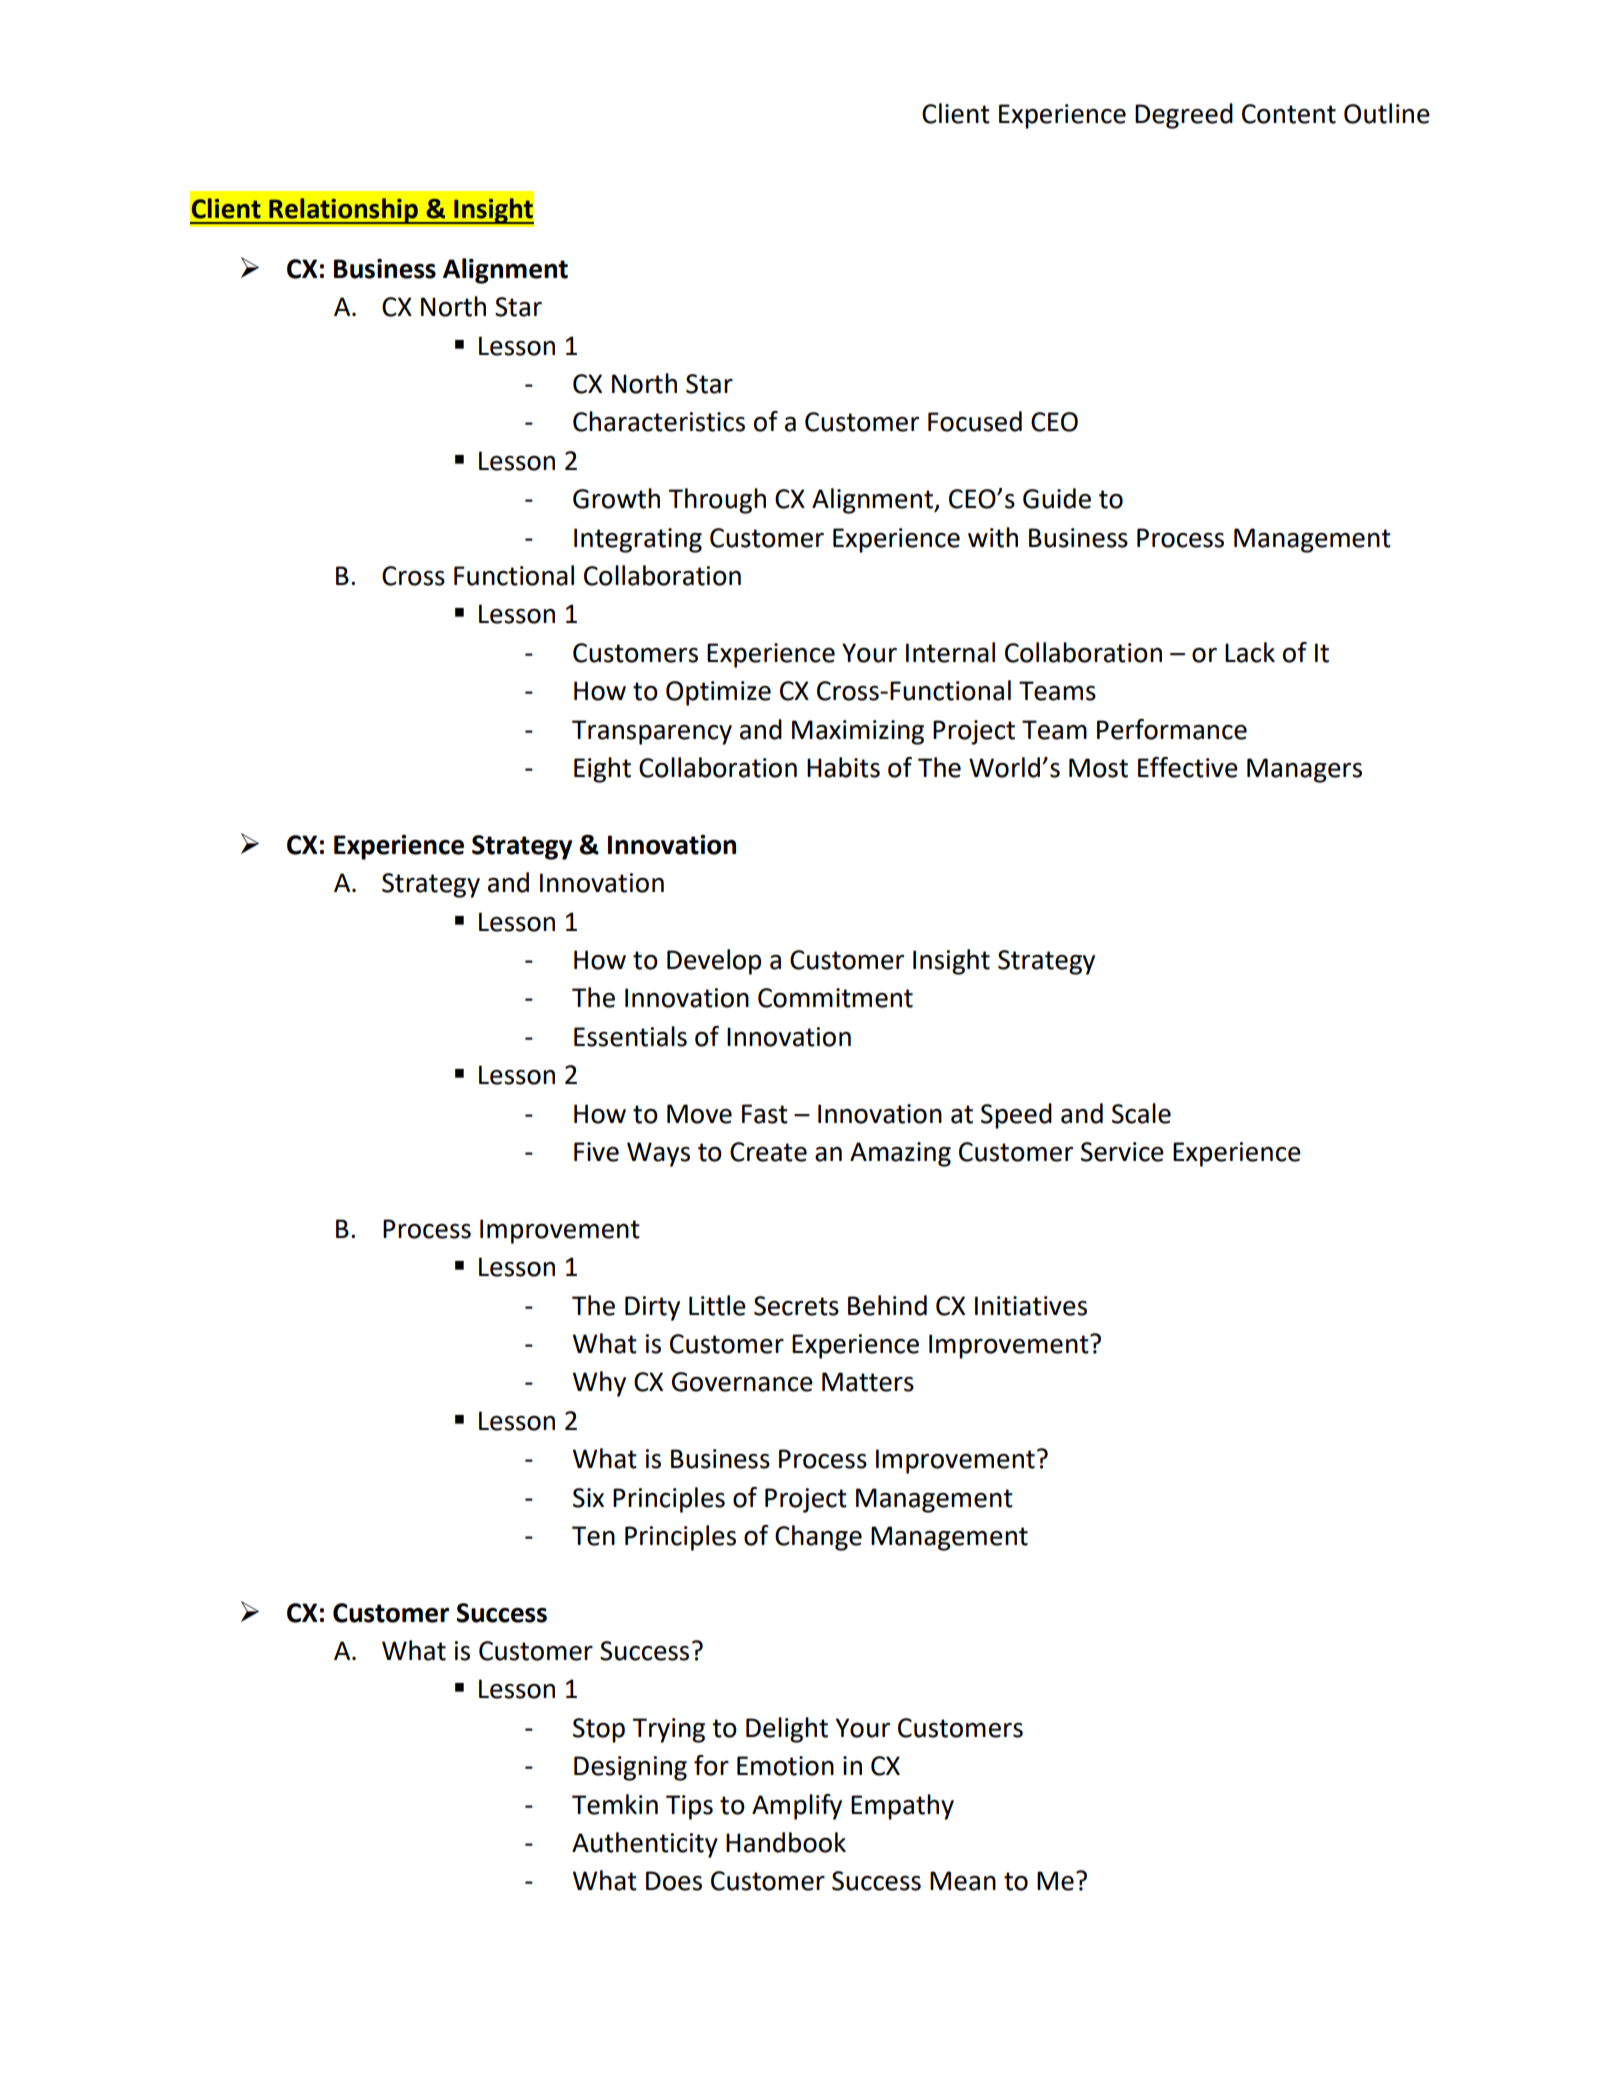 The height and width of the document is (2098, 1621). I want to click on Maximizing, so click(858, 732).
